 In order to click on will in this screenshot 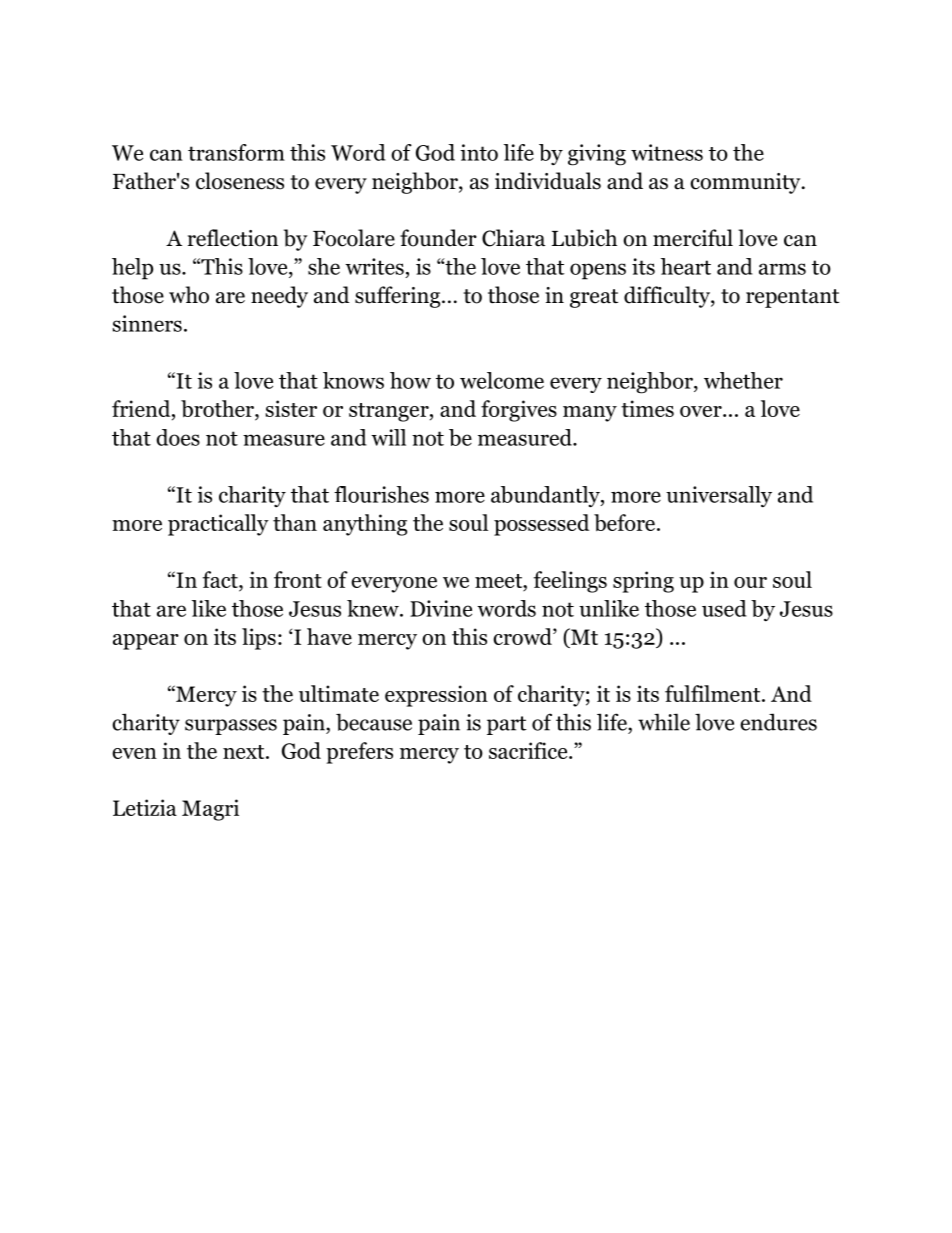, I will do `click(388, 437)`.
